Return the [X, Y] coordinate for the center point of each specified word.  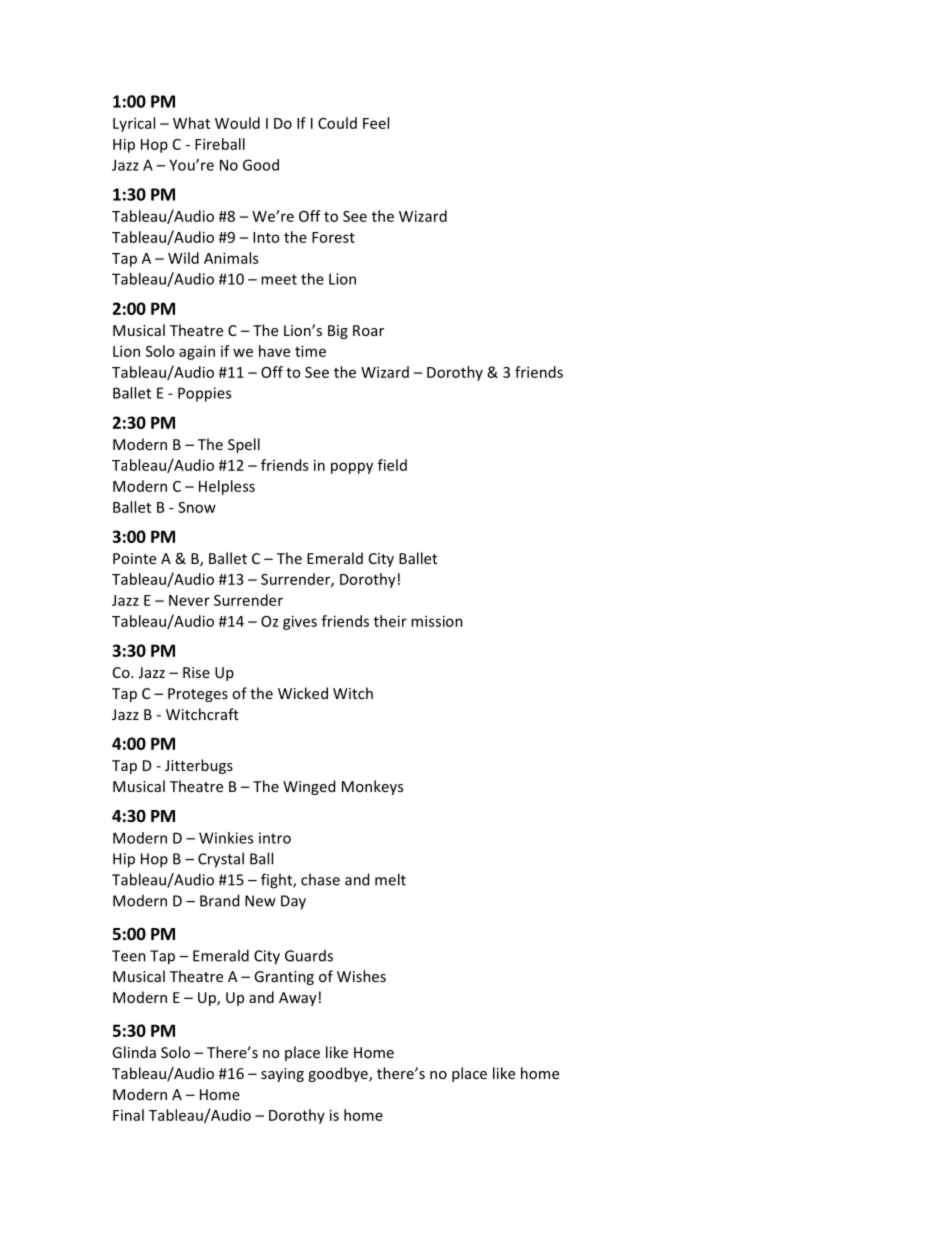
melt [390, 879]
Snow [197, 507]
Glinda [134, 1052]
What [191, 123]
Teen [129, 956]
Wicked [303, 693]
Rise [196, 672]
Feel [376, 123]
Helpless [227, 487]
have [274, 351]
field [392, 465]
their [390, 621]
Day [293, 902]
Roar [368, 330]
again [197, 352]
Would [237, 123]
